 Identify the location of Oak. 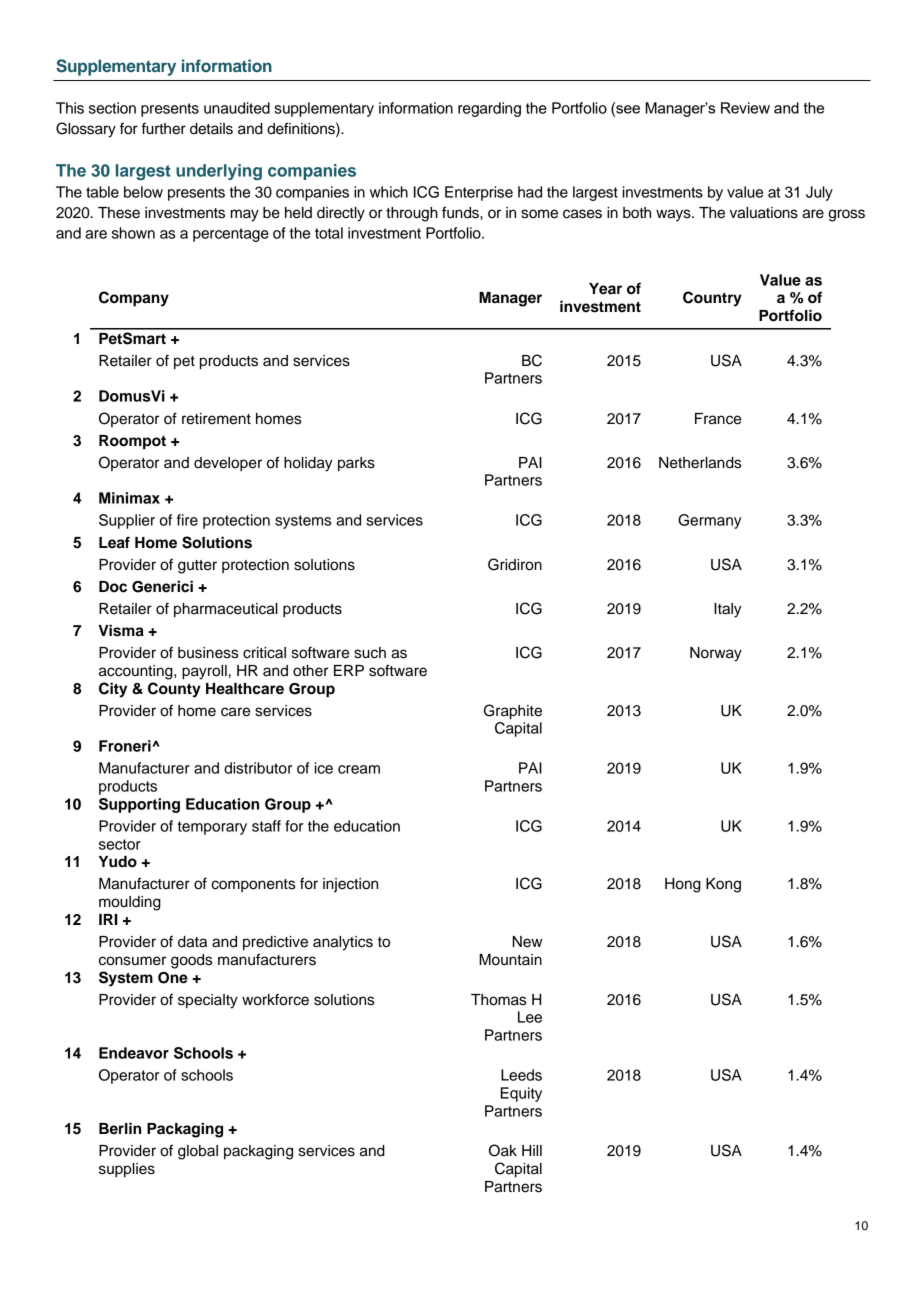
(503, 1150).
